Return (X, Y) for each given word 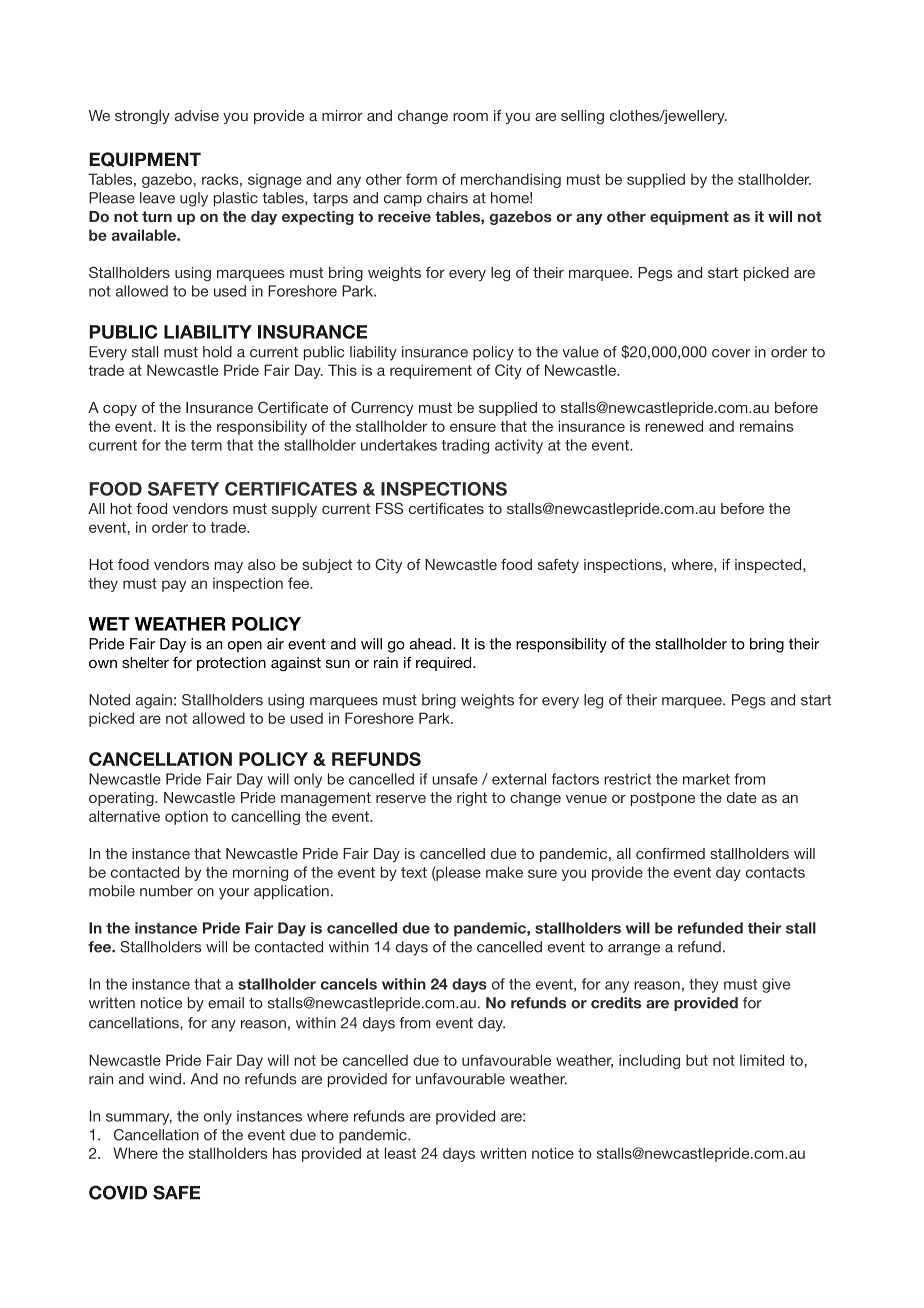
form (421, 179)
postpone (663, 799)
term (206, 445)
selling (582, 117)
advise (197, 115)
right (472, 799)
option (186, 817)
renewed (674, 426)
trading (465, 446)
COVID (118, 1192)
